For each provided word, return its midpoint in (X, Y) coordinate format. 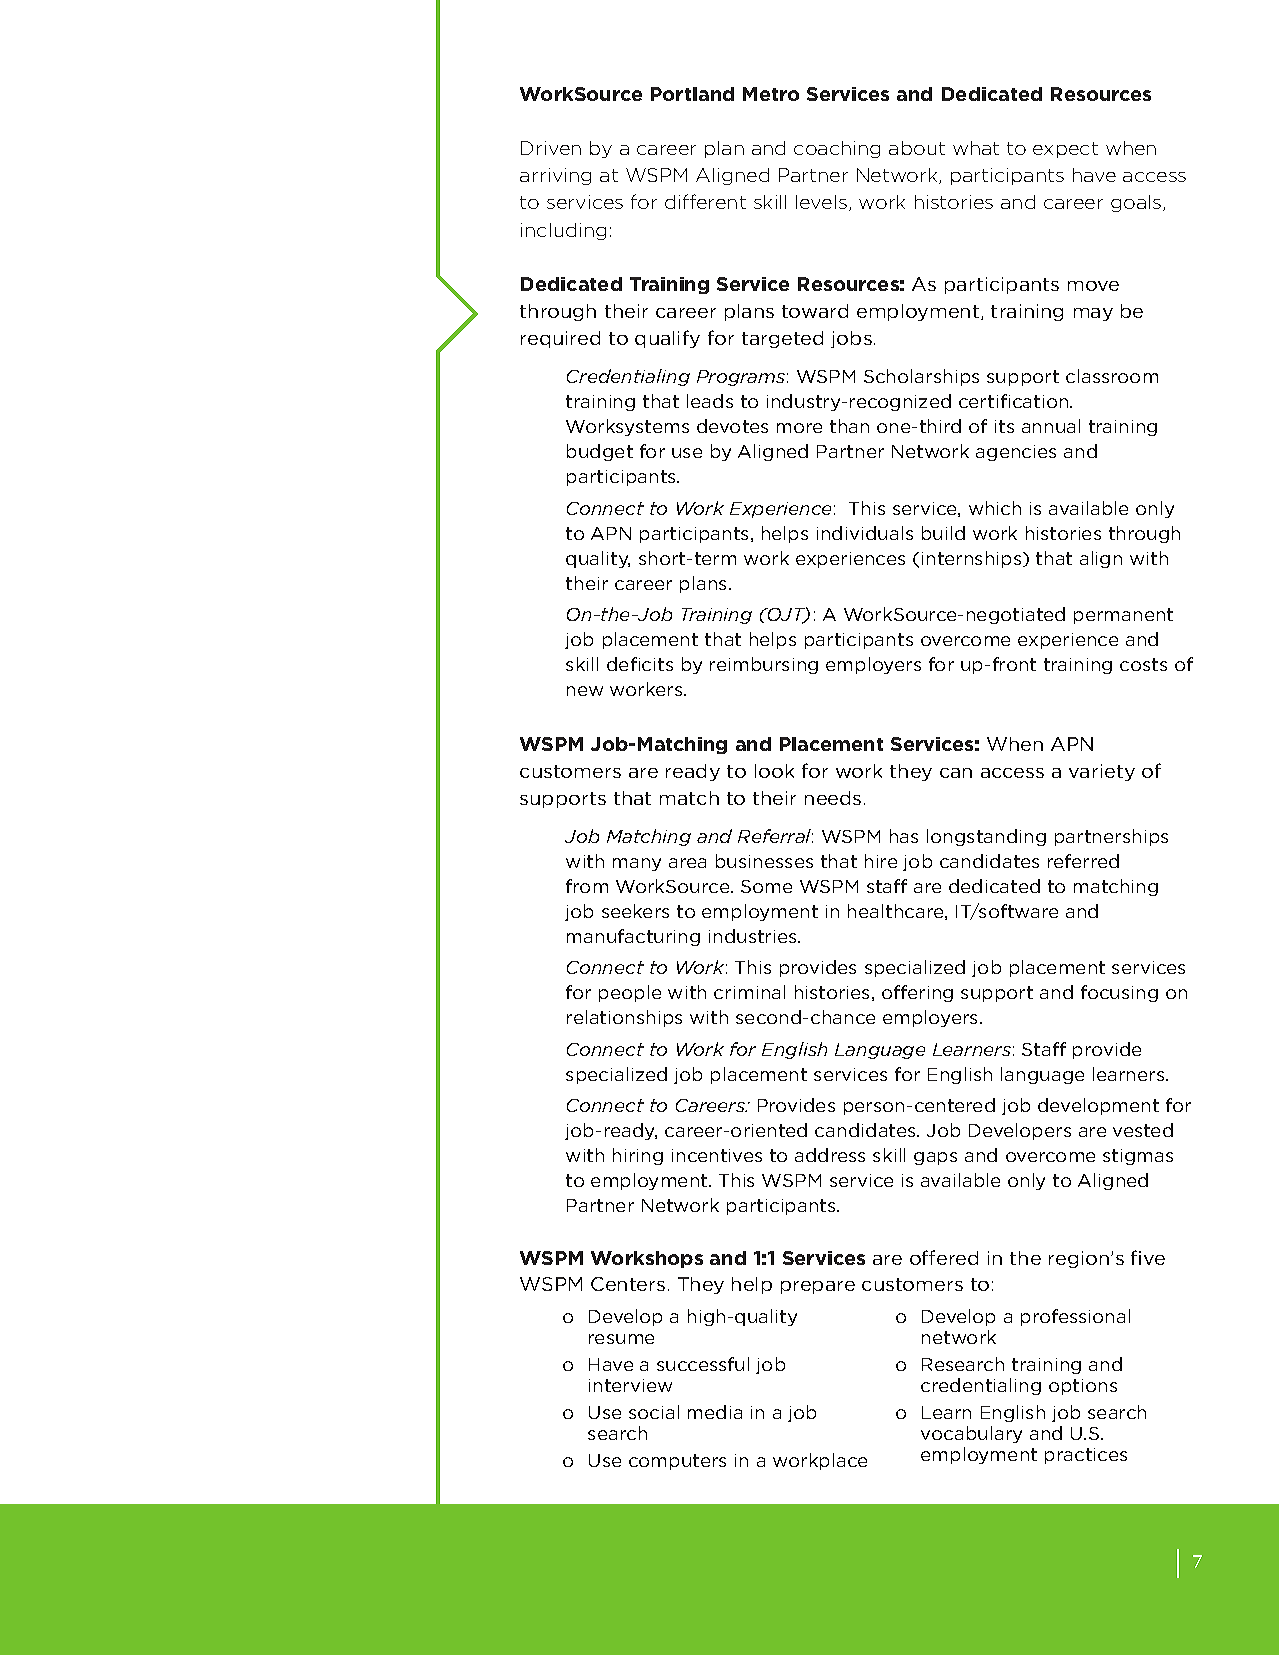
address (830, 1155)
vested (1143, 1130)
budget (600, 452)
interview (630, 1385)
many (637, 864)
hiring (638, 1156)
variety (1102, 772)
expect (1065, 150)
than (849, 426)
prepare (818, 1287)
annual (1051, 426)
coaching (837, 149)
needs (833, 798)
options (1083, 1387)
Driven (551, 148)
